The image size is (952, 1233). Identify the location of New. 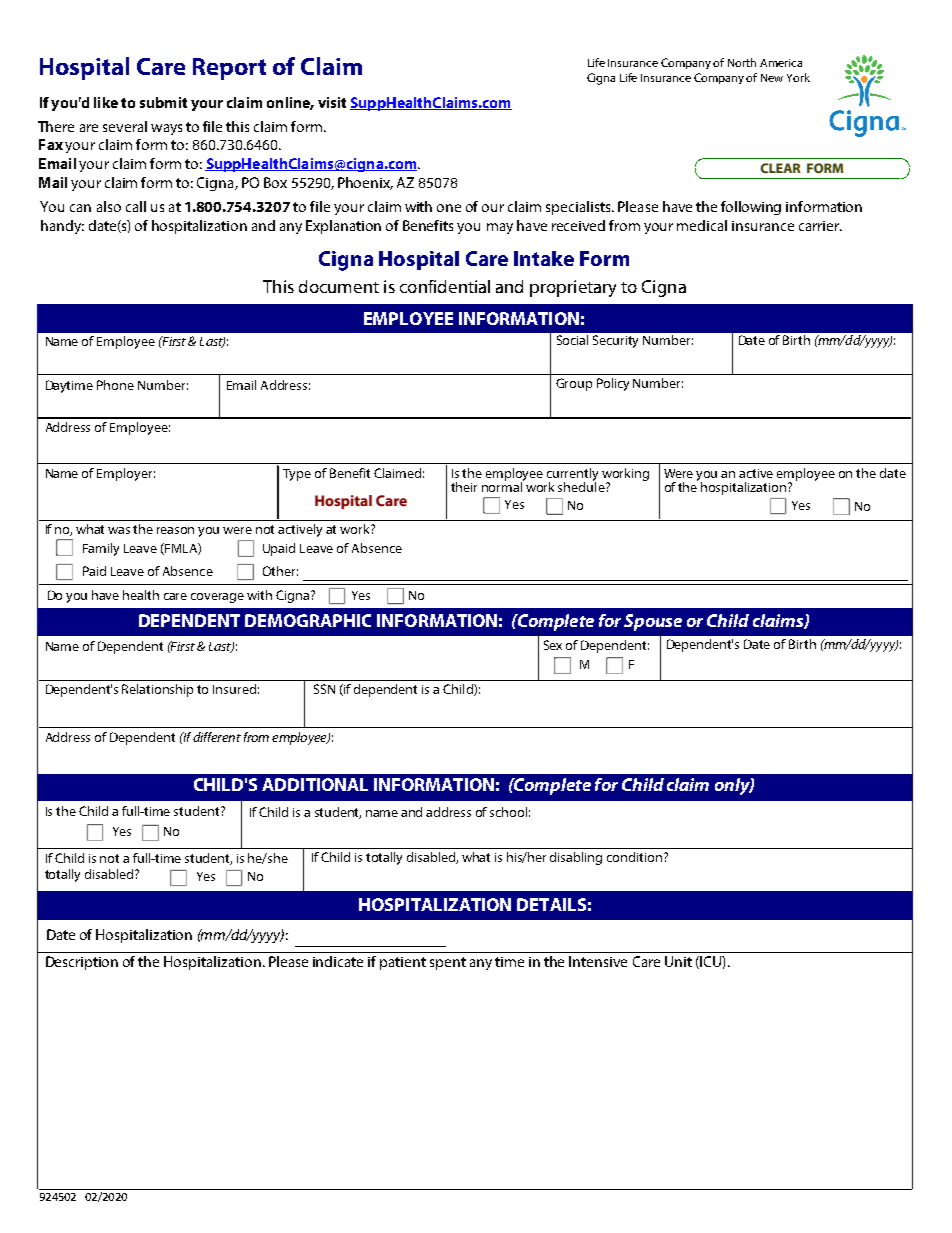
(772, 78).
